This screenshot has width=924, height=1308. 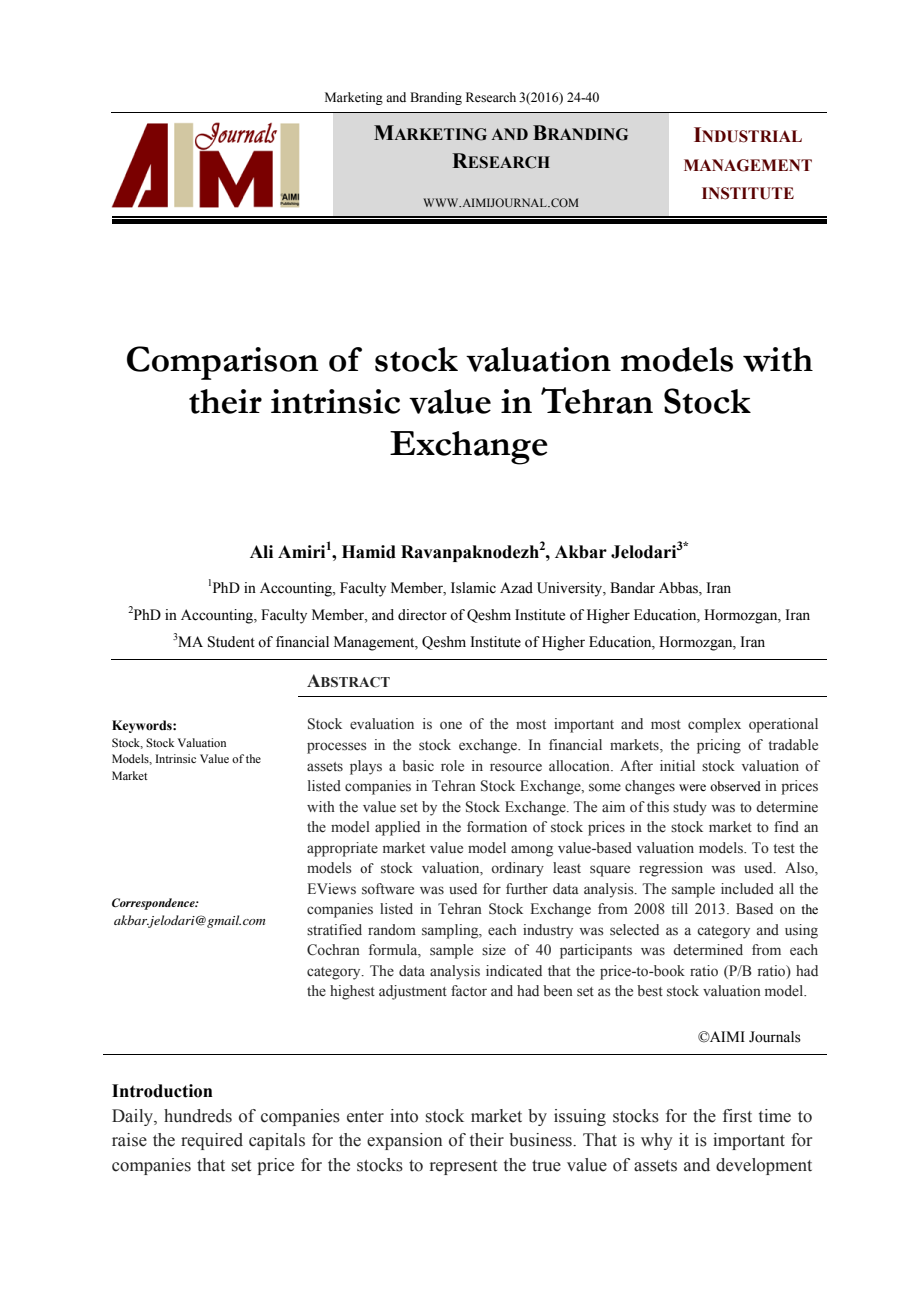 What do you see at coordinates (369, 552) in the screenshot?
I see `Hamid` at bounding box center [369, 552].
